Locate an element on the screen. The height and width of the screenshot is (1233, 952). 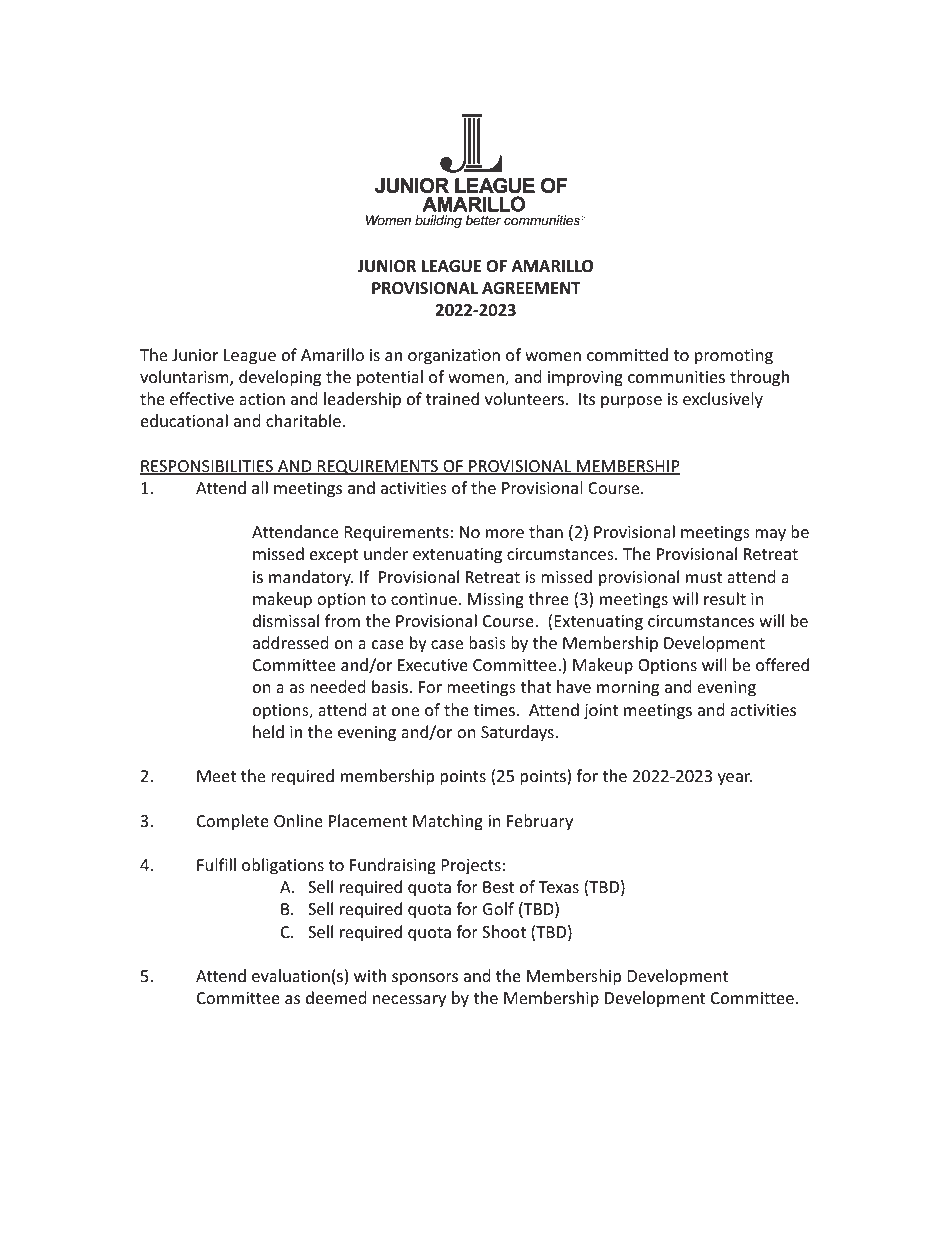
addressed is located at coordinates (290, 642).
